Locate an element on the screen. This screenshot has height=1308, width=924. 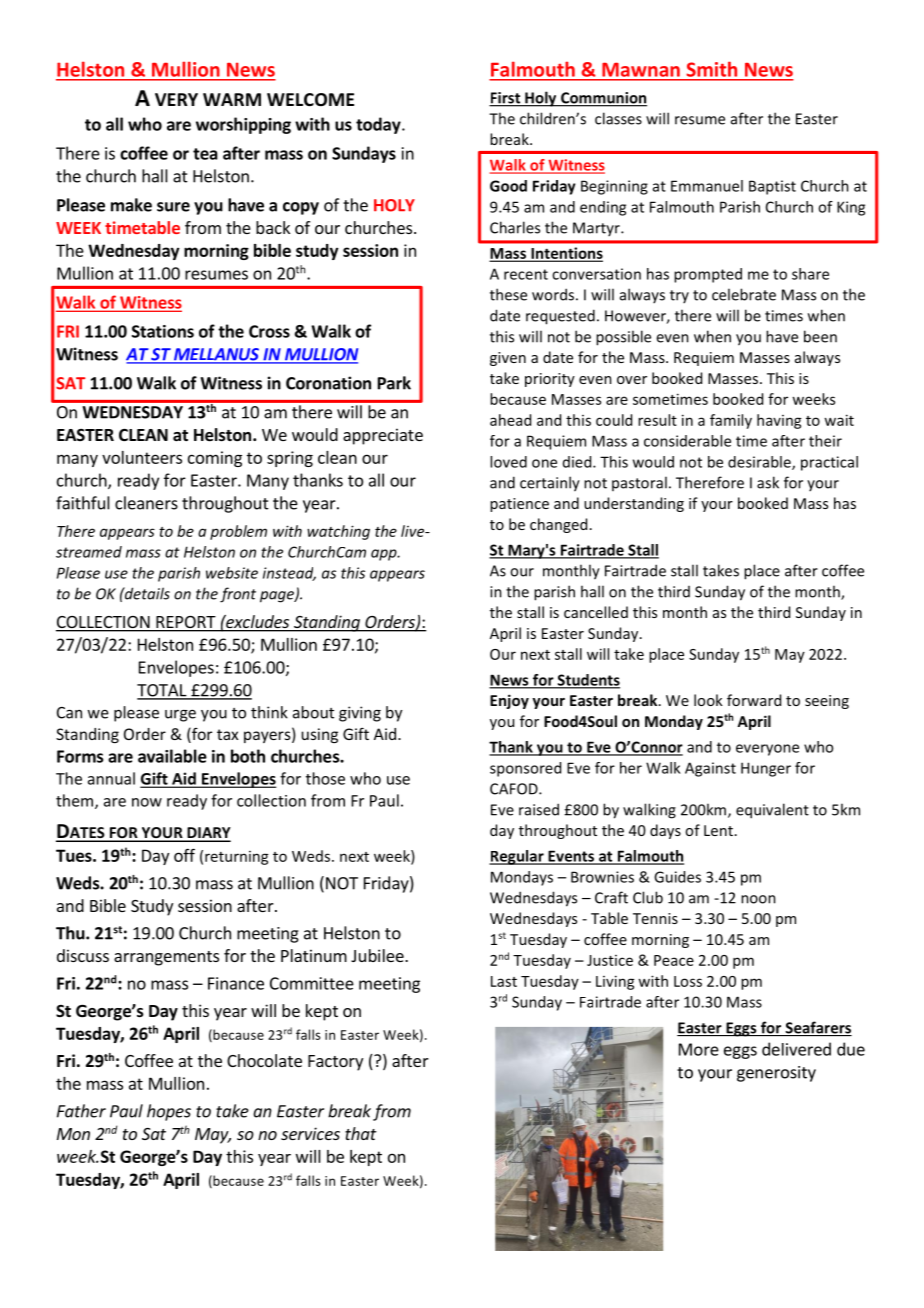
forward is located at coordinates (754, 700).
